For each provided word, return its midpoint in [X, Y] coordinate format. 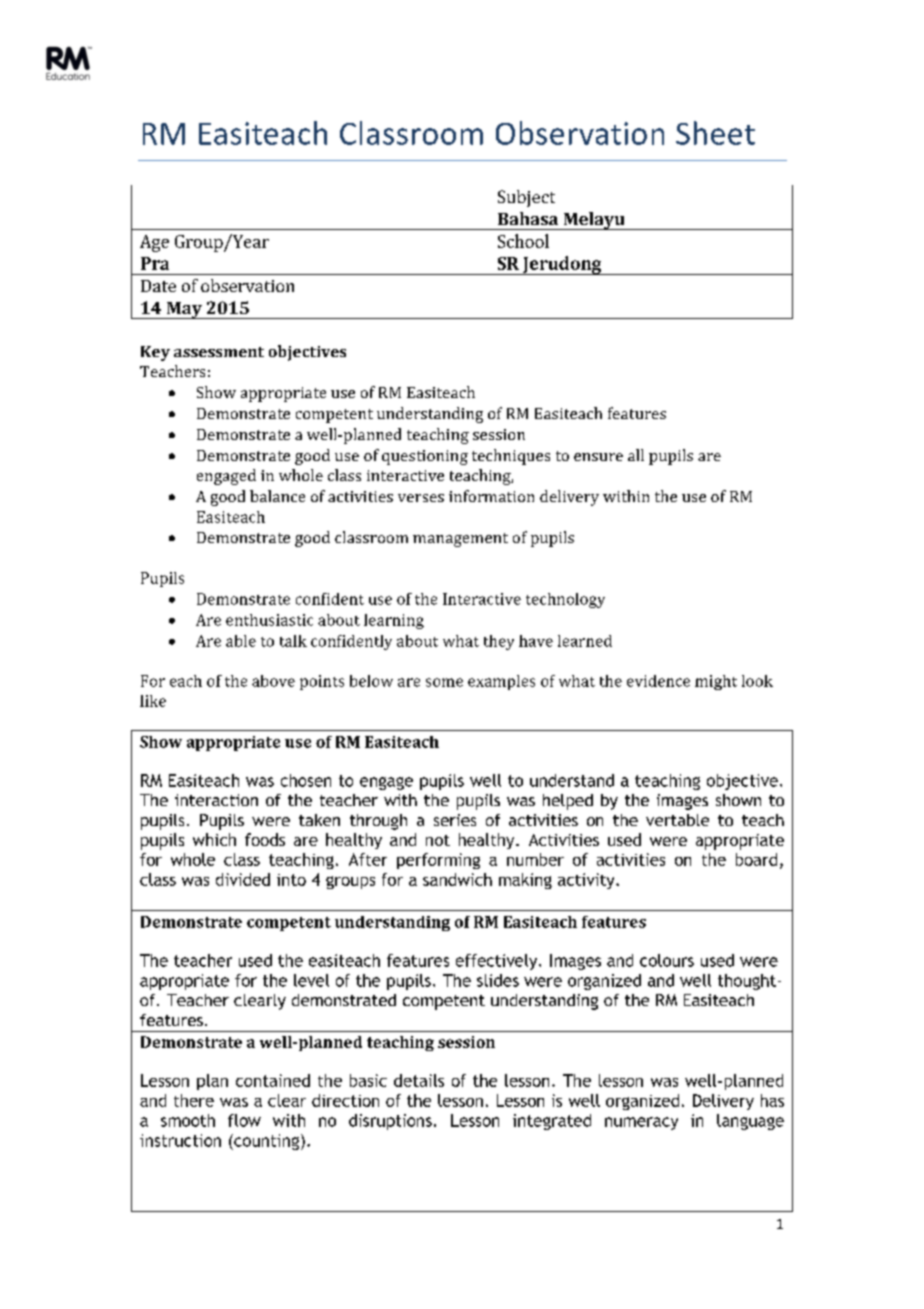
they [499, 642]
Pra [155, 263]
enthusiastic [269, 620]
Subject [526, 198]
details [419, 1080]
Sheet [715, 133]
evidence [658, 681]
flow [244, 1120]
